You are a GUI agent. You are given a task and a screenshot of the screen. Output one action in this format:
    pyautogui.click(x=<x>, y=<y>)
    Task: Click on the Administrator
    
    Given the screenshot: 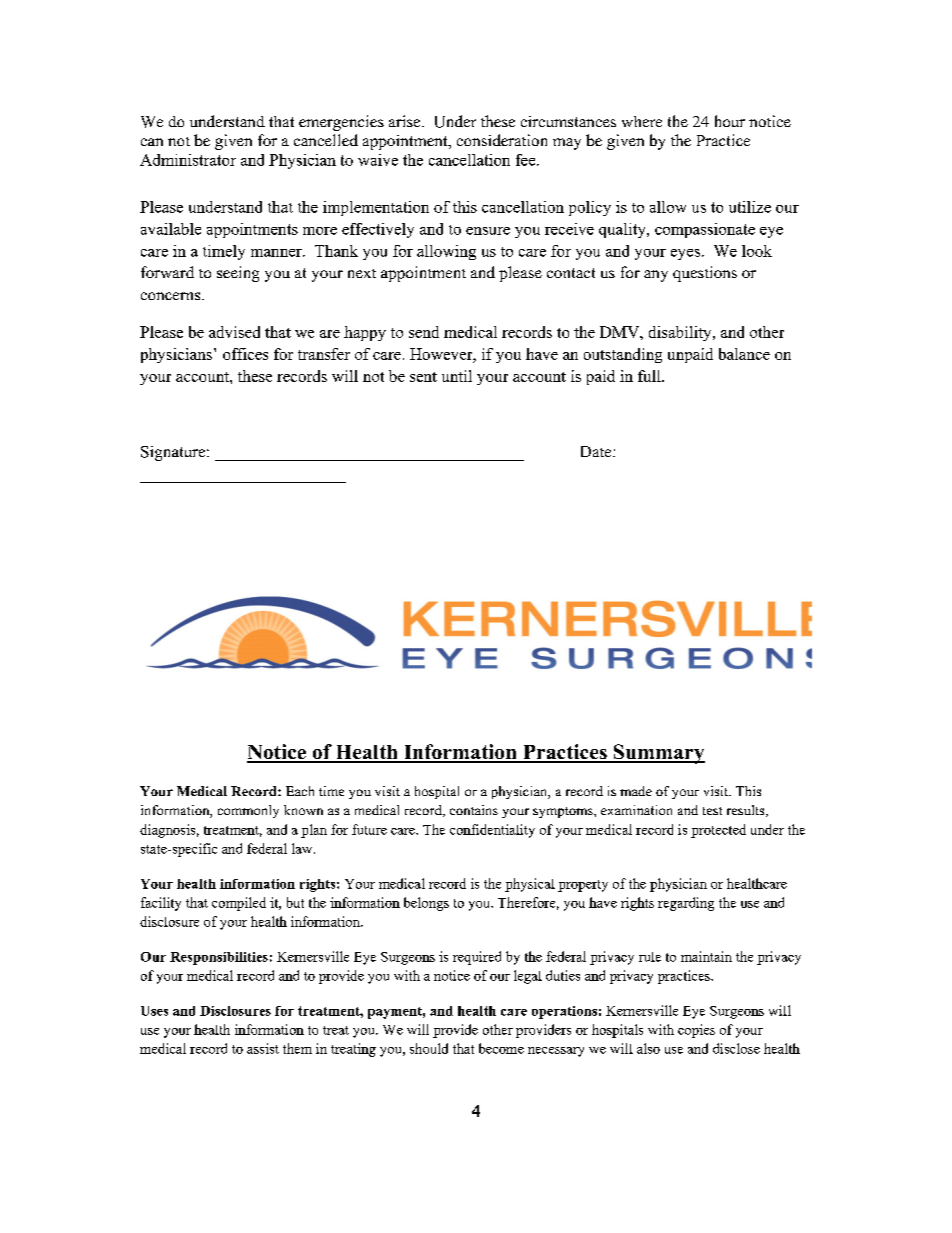 What is the action you would take?
    pyautogui.click(x=188, y=160)
